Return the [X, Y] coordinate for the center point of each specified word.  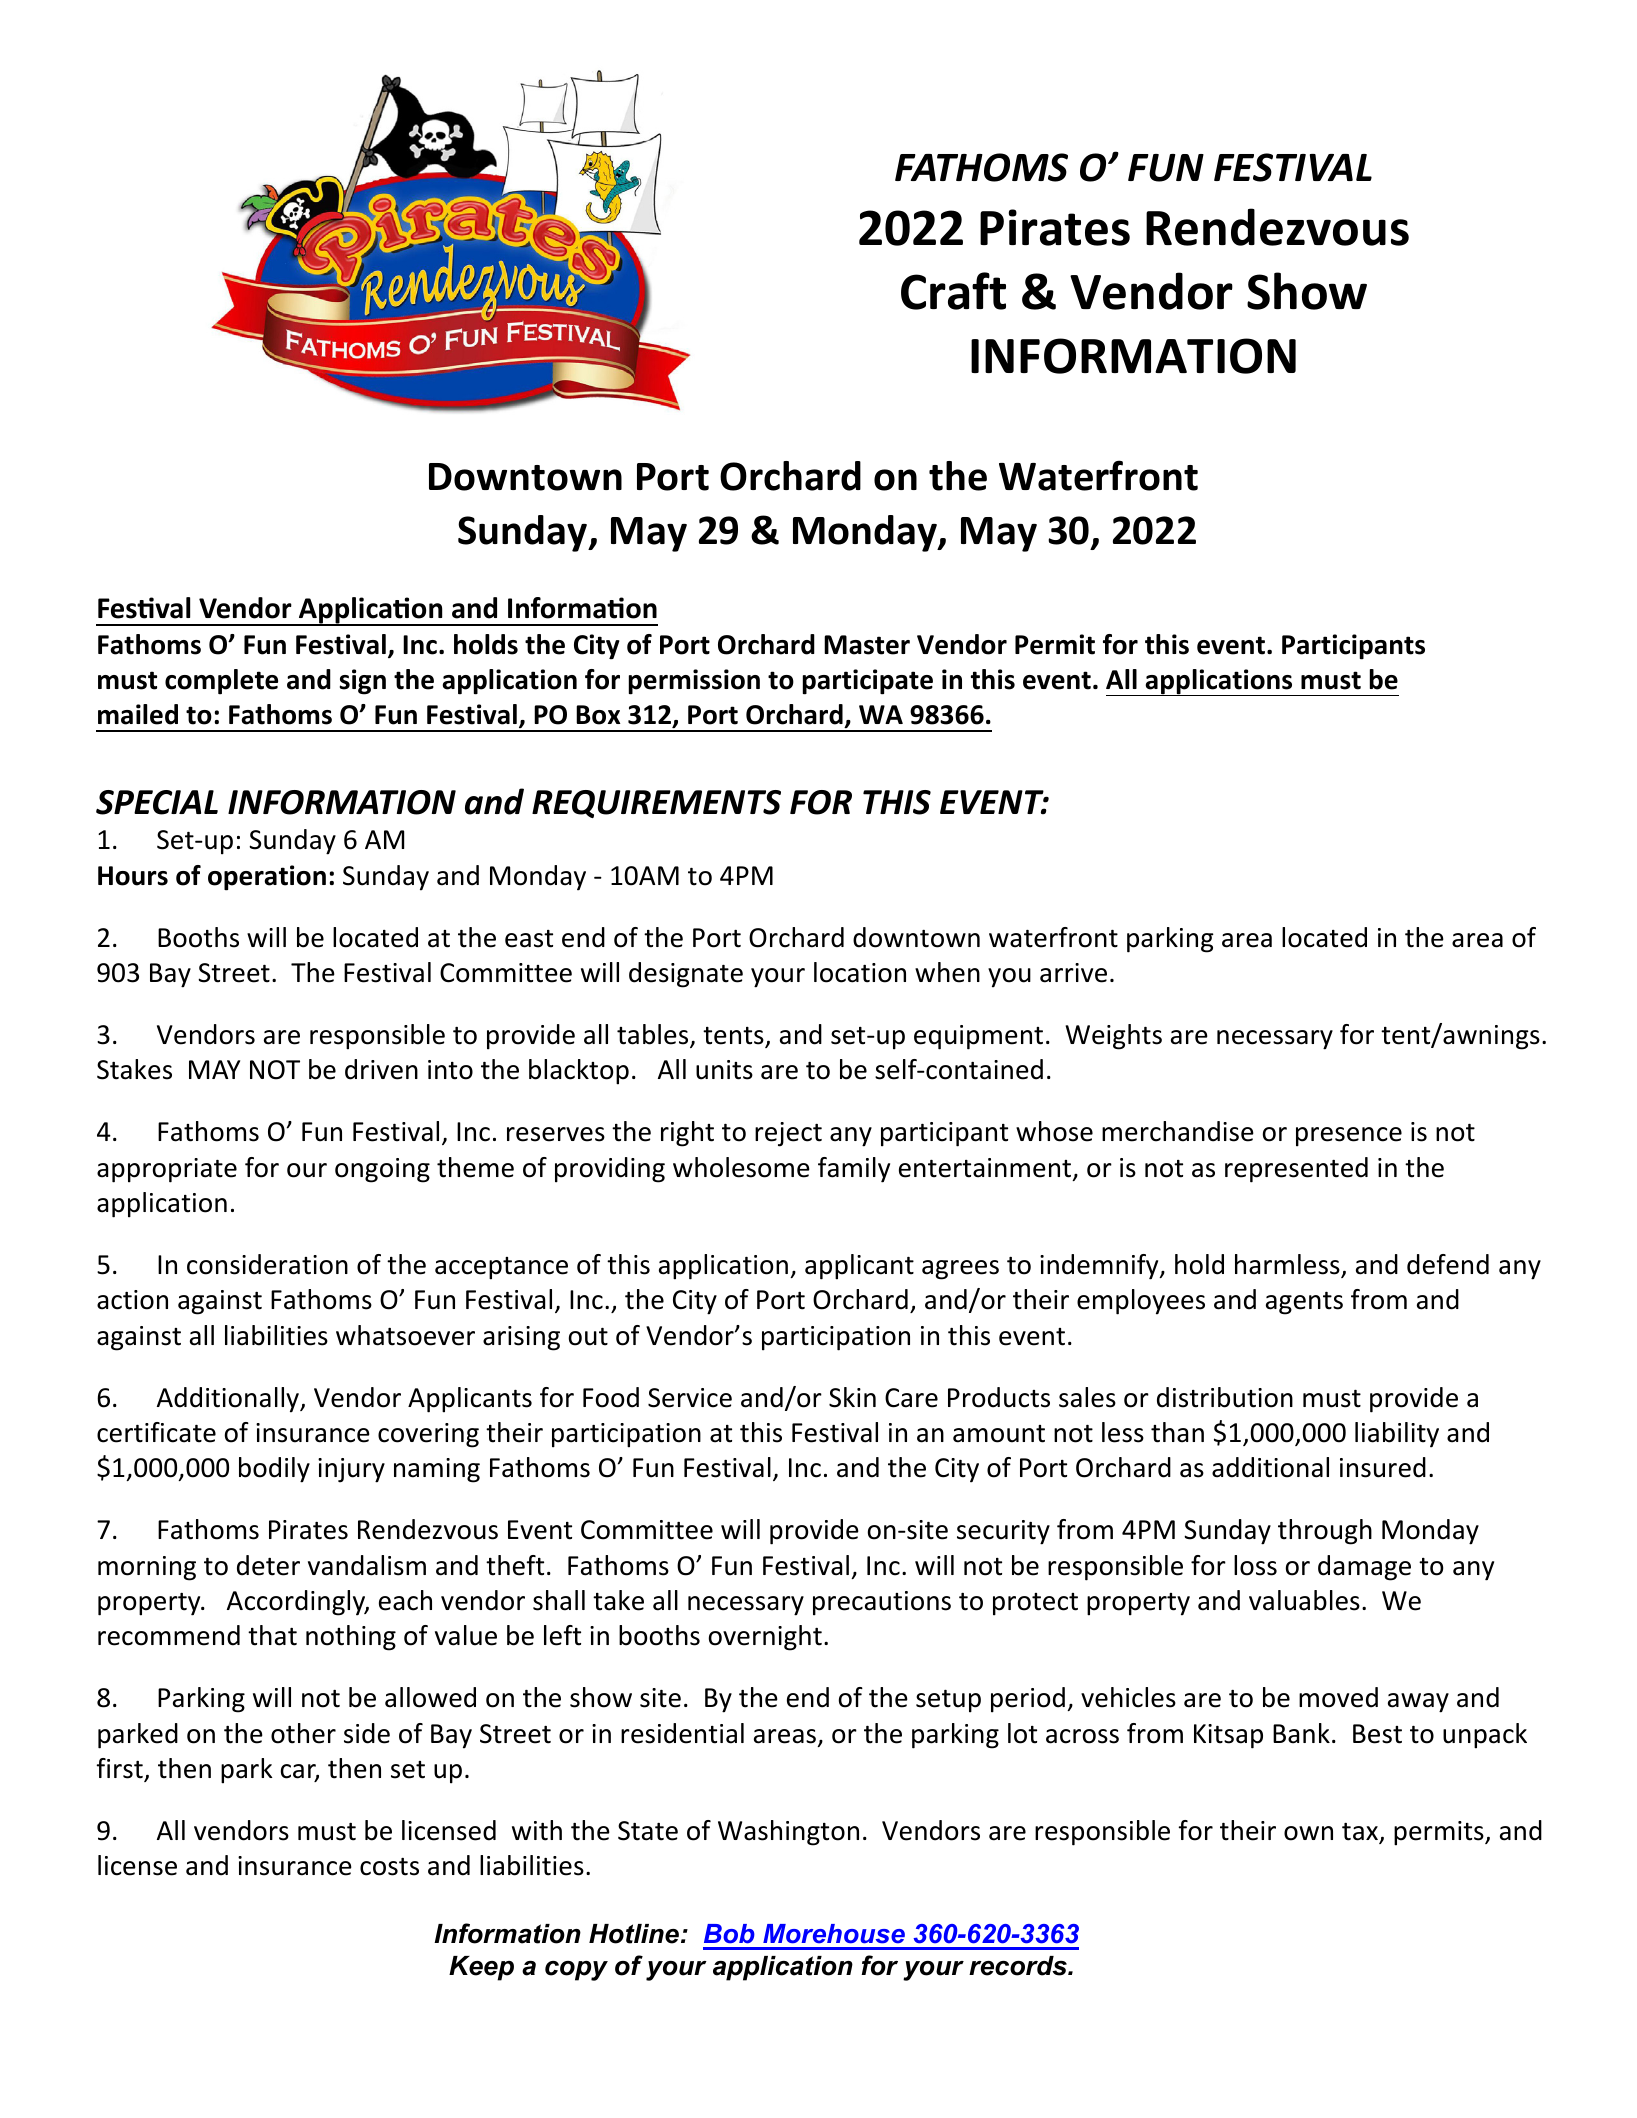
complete [221, 682]
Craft [953, 291]
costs [389, 1867]
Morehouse [834, 1934]
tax [1361, 1833]
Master [867, 645]
